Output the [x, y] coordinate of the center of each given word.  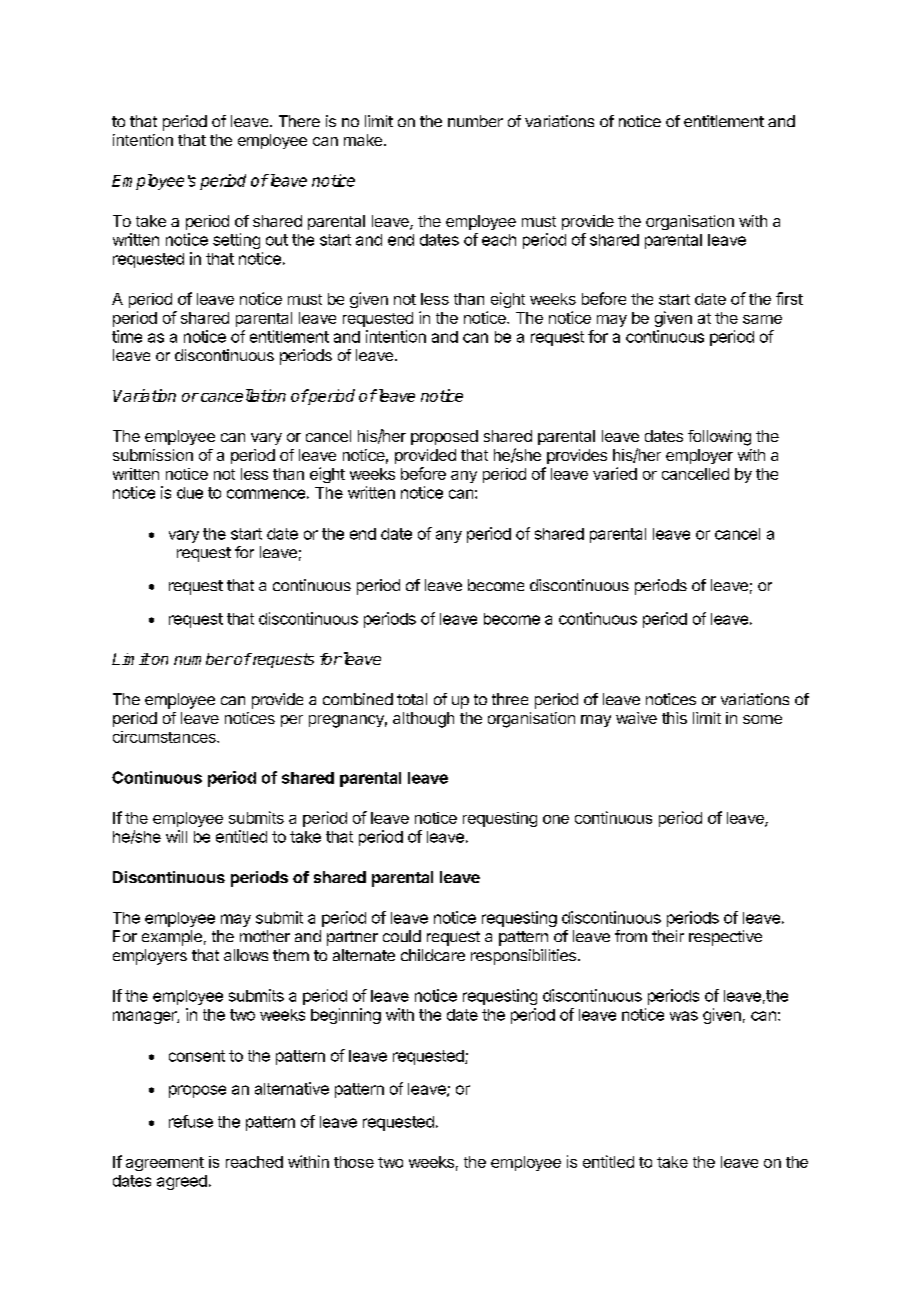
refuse [191, 1121]
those [354, 1162]
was [684, 1016]
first [789, 298]
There [299, 121]
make [363, 140]
